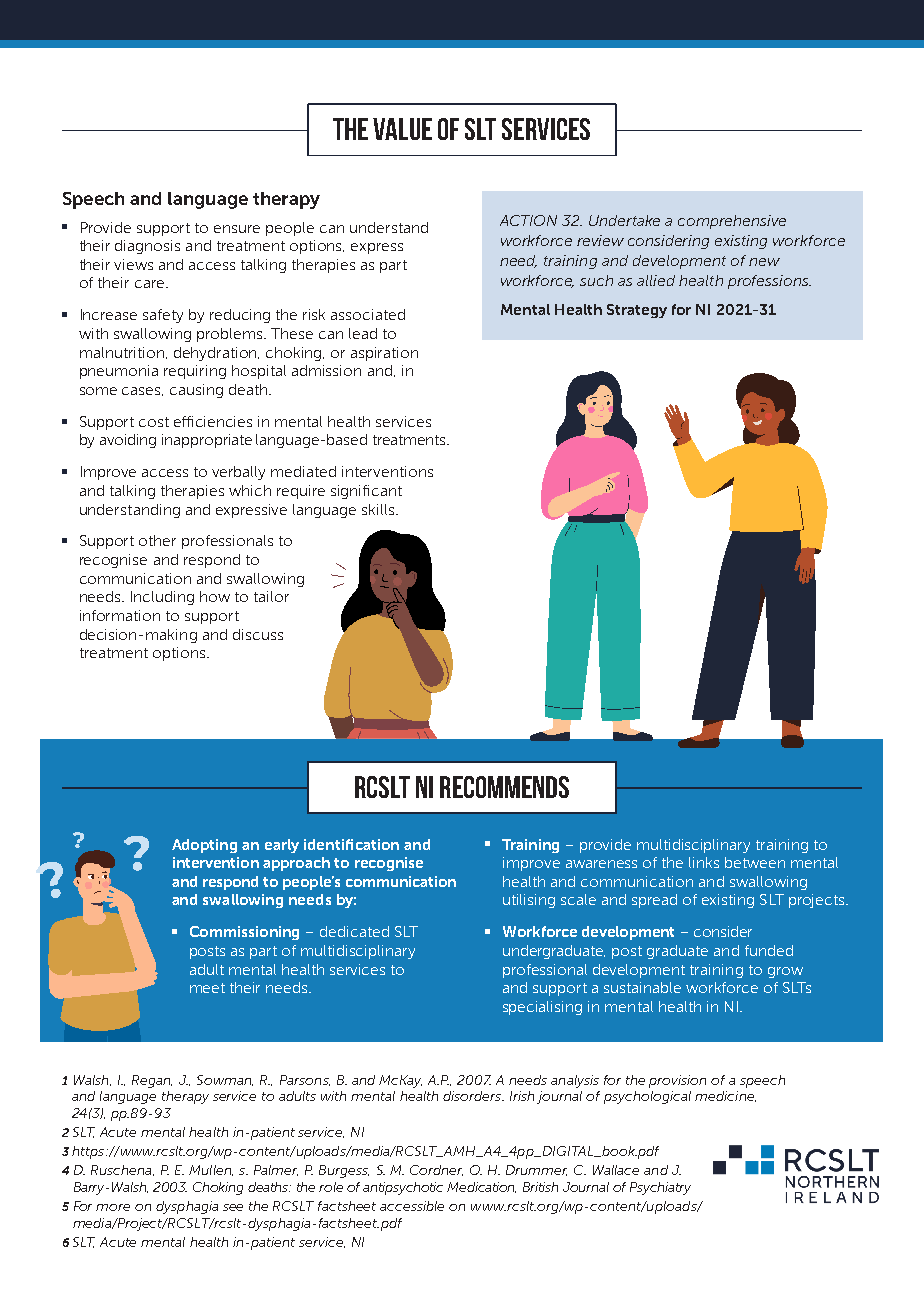 The image size is (924, 1308). I want to click on recommends, so click(504, 787).
